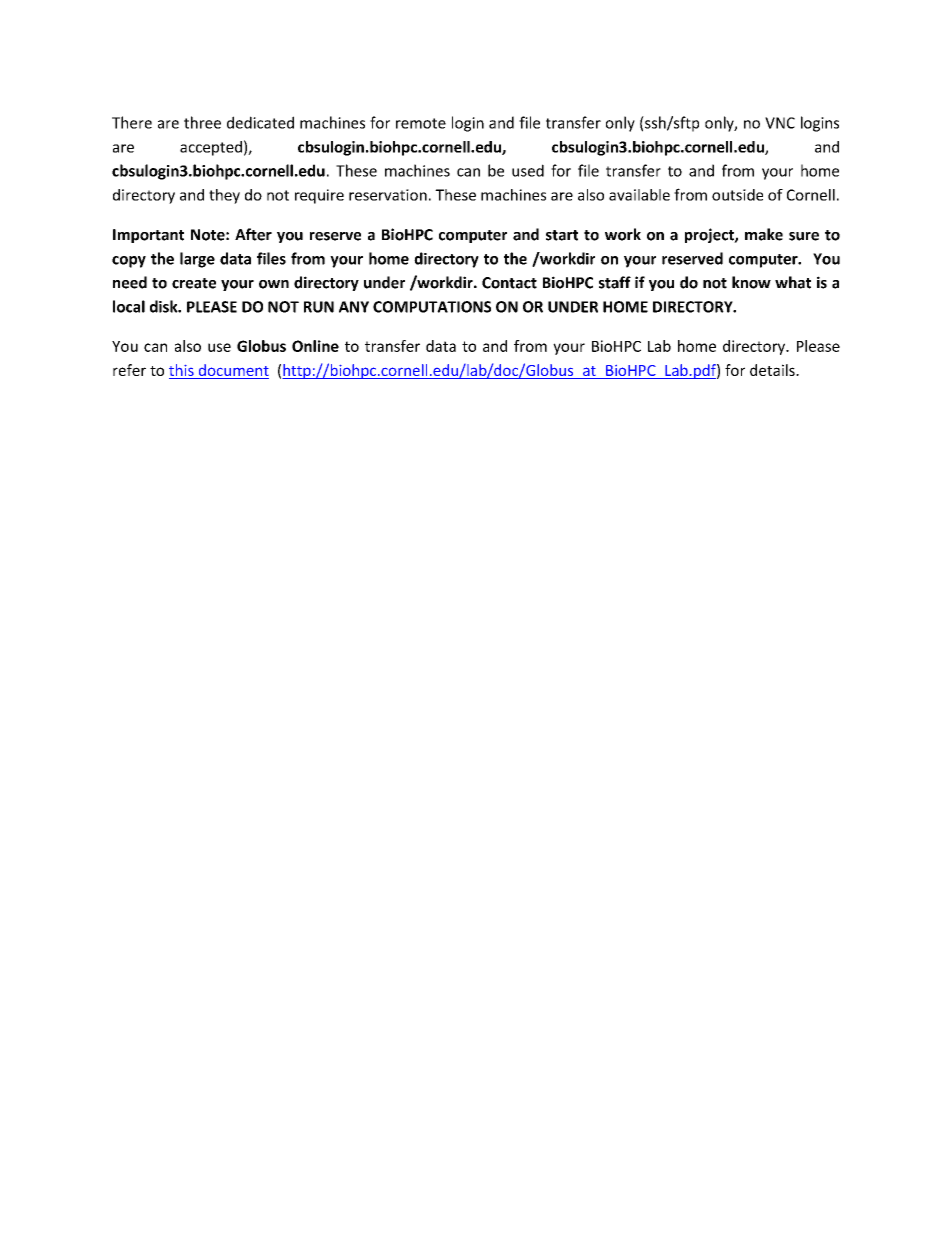 The height and width of the page is (1233, 952). Describe the element at coordinates (509, 283) in the page. I see `Contact` at that location.
